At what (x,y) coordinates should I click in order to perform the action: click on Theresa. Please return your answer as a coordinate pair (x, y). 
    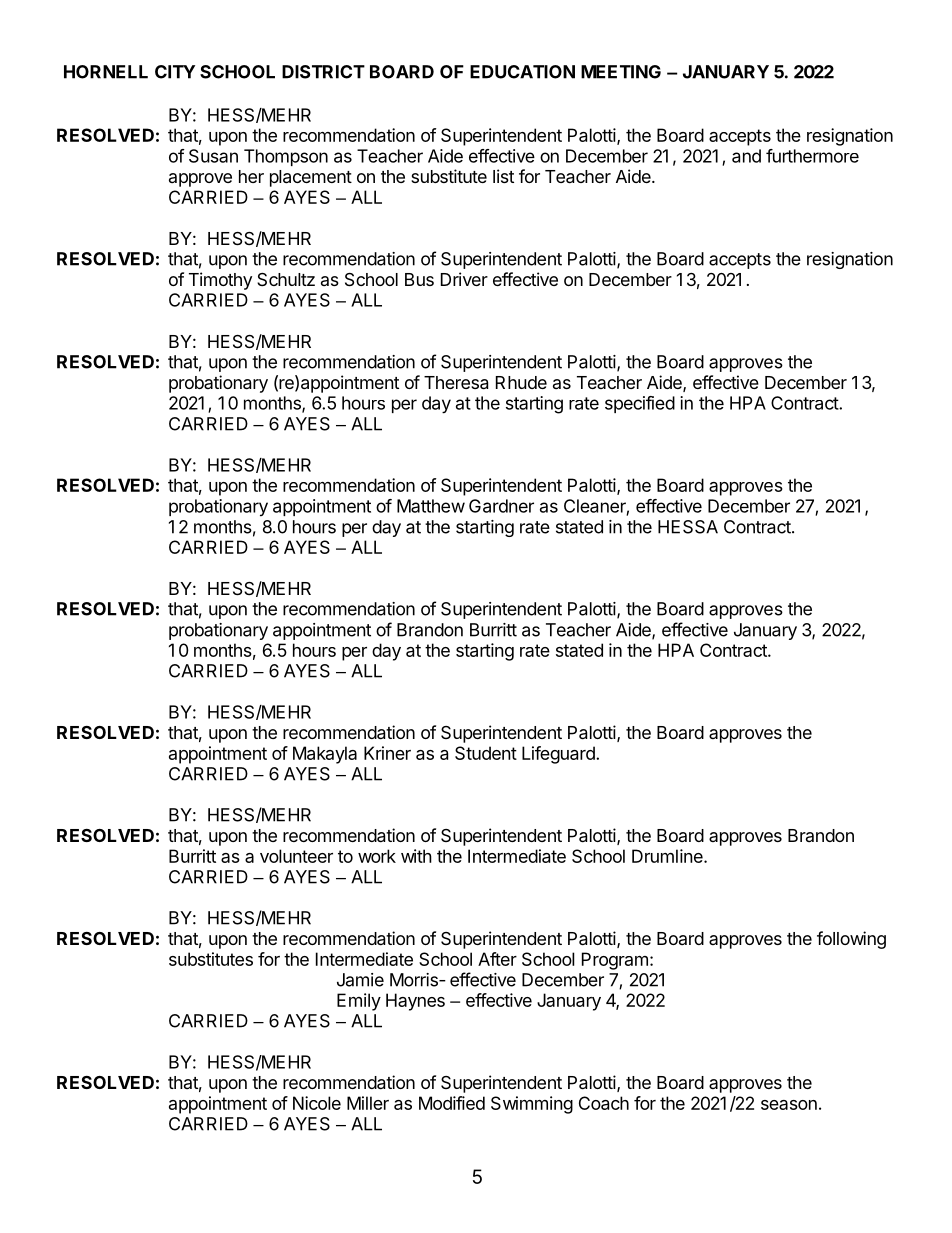
    Looking at the image, I should click on (456, 383).
